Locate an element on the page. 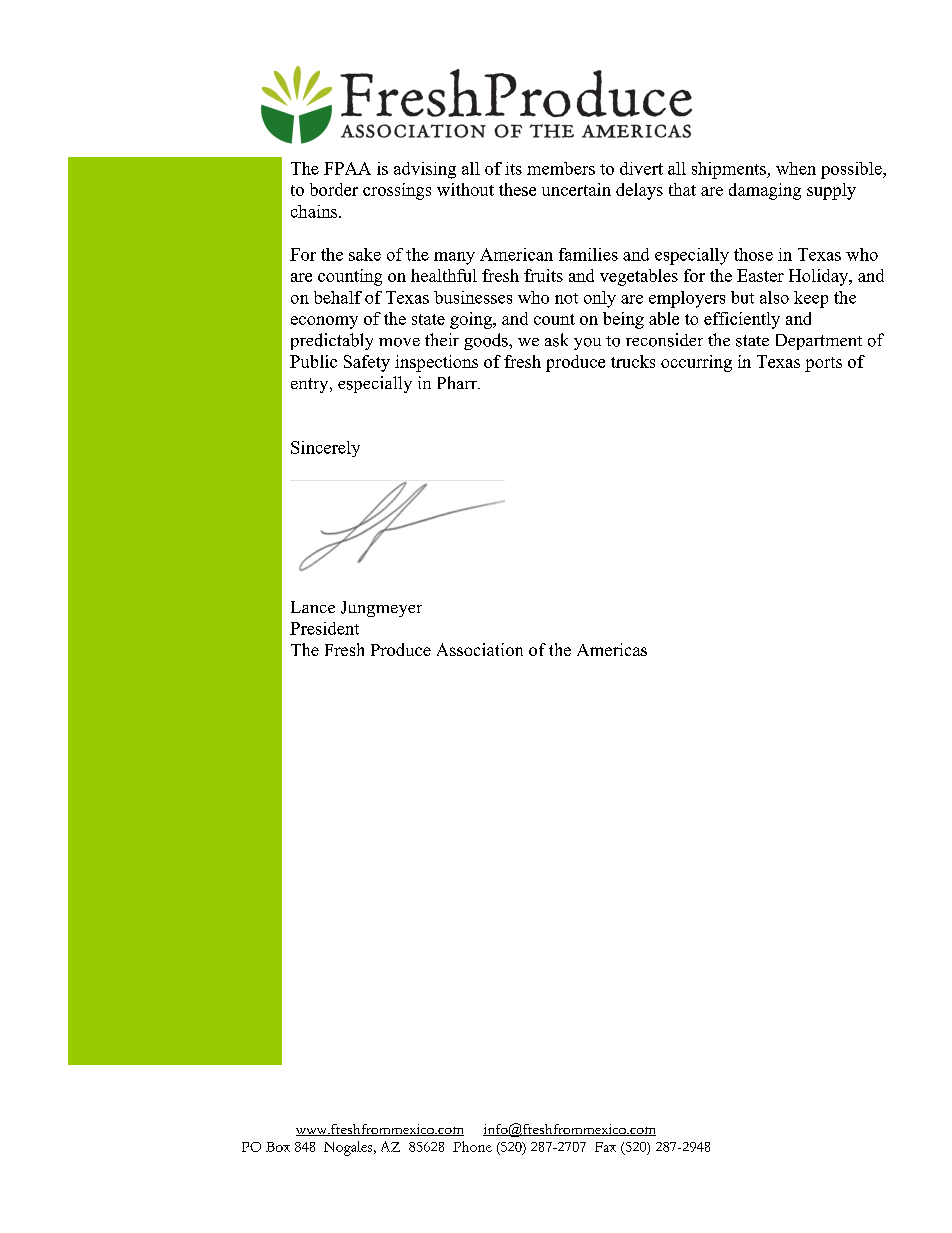 This page has width=952, height=1233. Association is located at coordinates (480, 649).
